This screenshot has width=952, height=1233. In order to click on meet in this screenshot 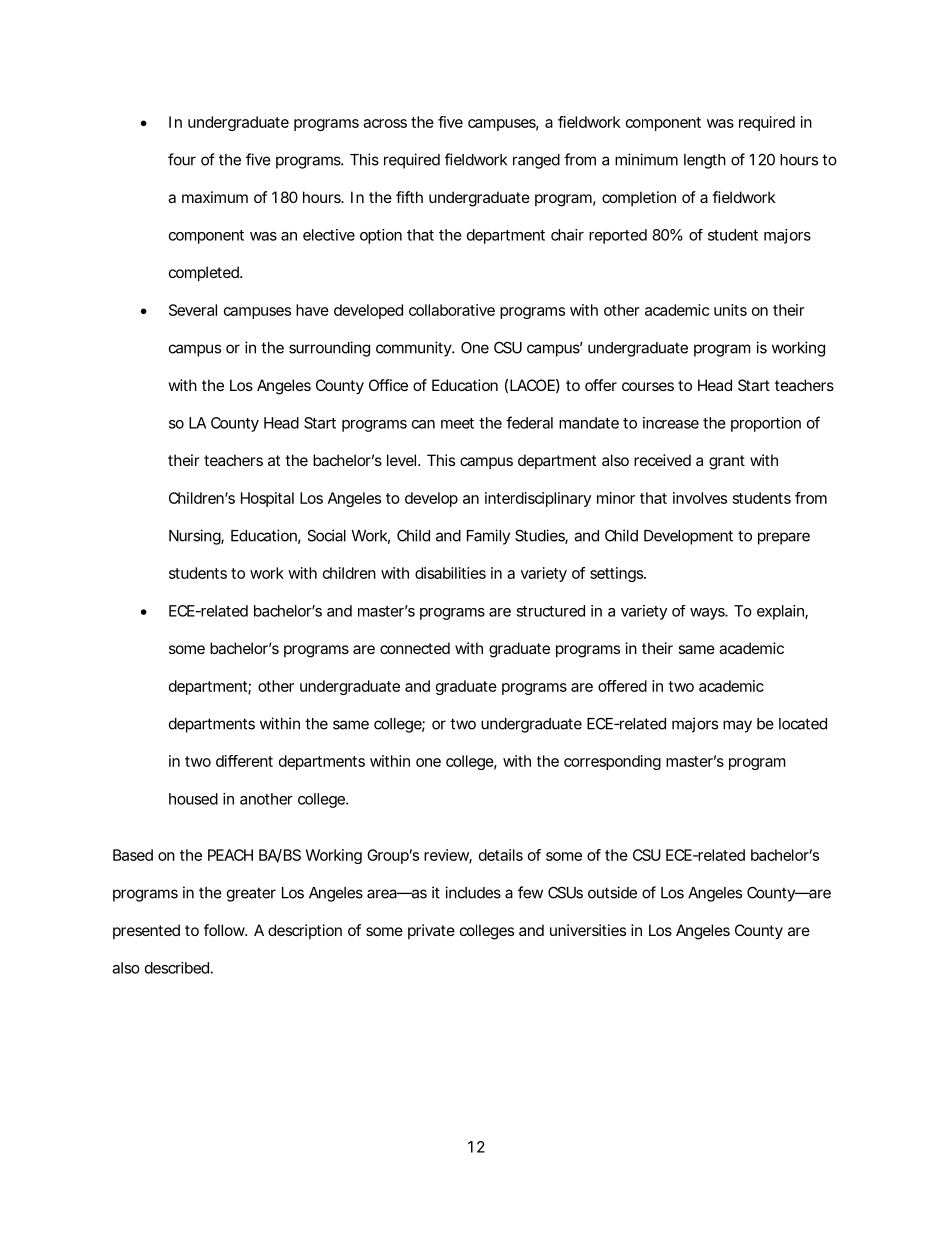, I will do `click(457, 423)`.
